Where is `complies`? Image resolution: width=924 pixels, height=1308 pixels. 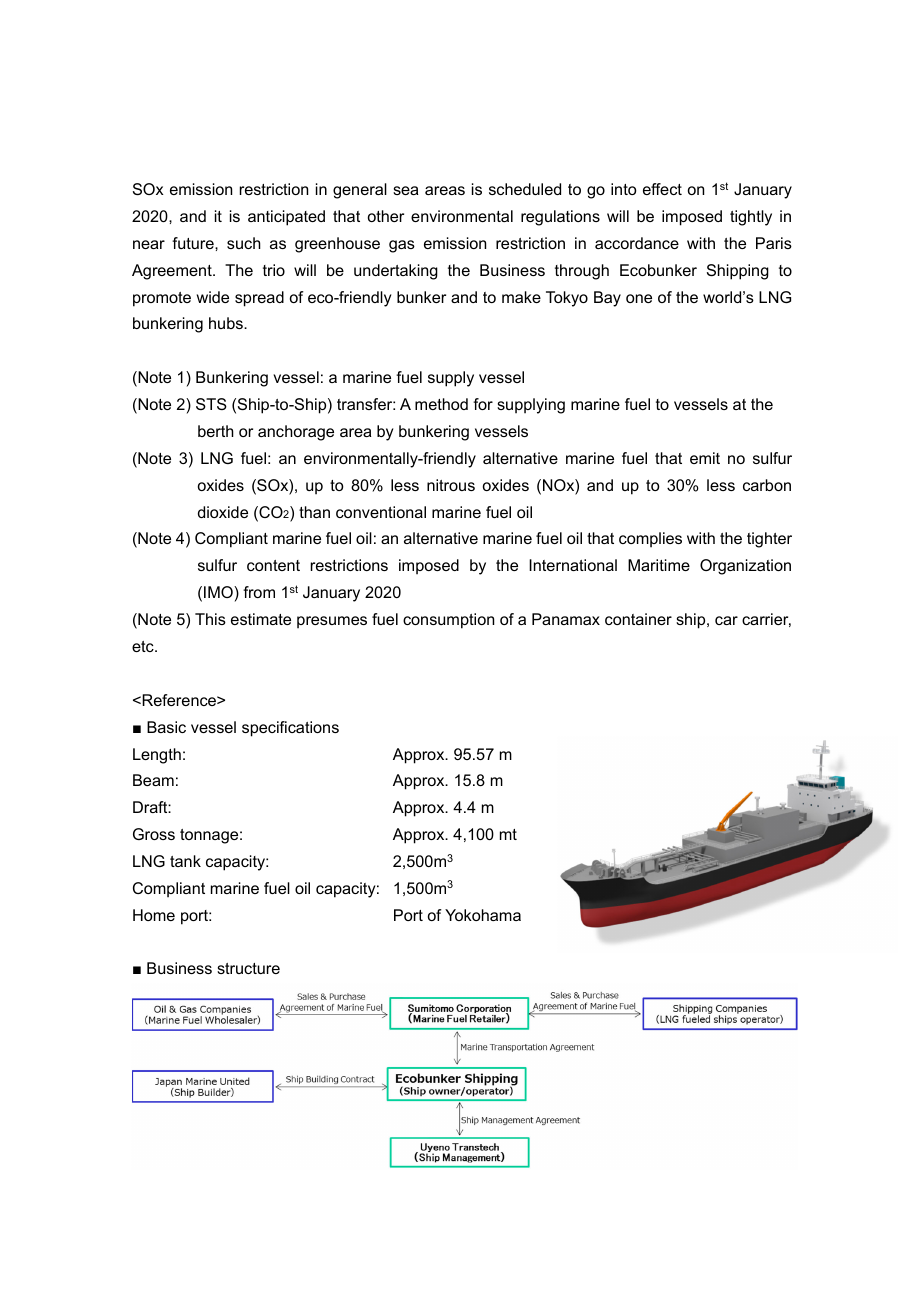
complies is located at coordinates (650, 540).
